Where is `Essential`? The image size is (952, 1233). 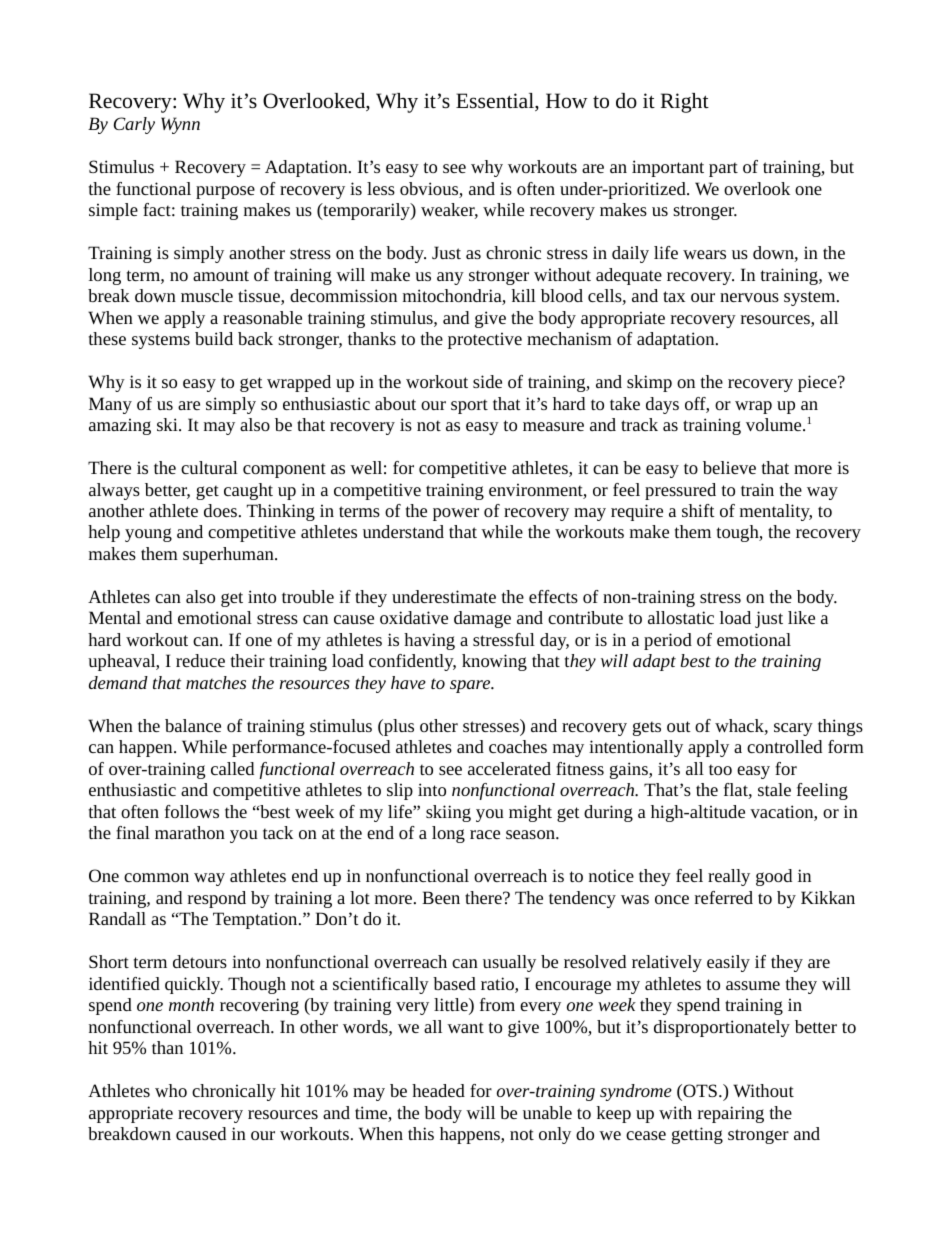
Essential is located at coordinates (496, 102).
